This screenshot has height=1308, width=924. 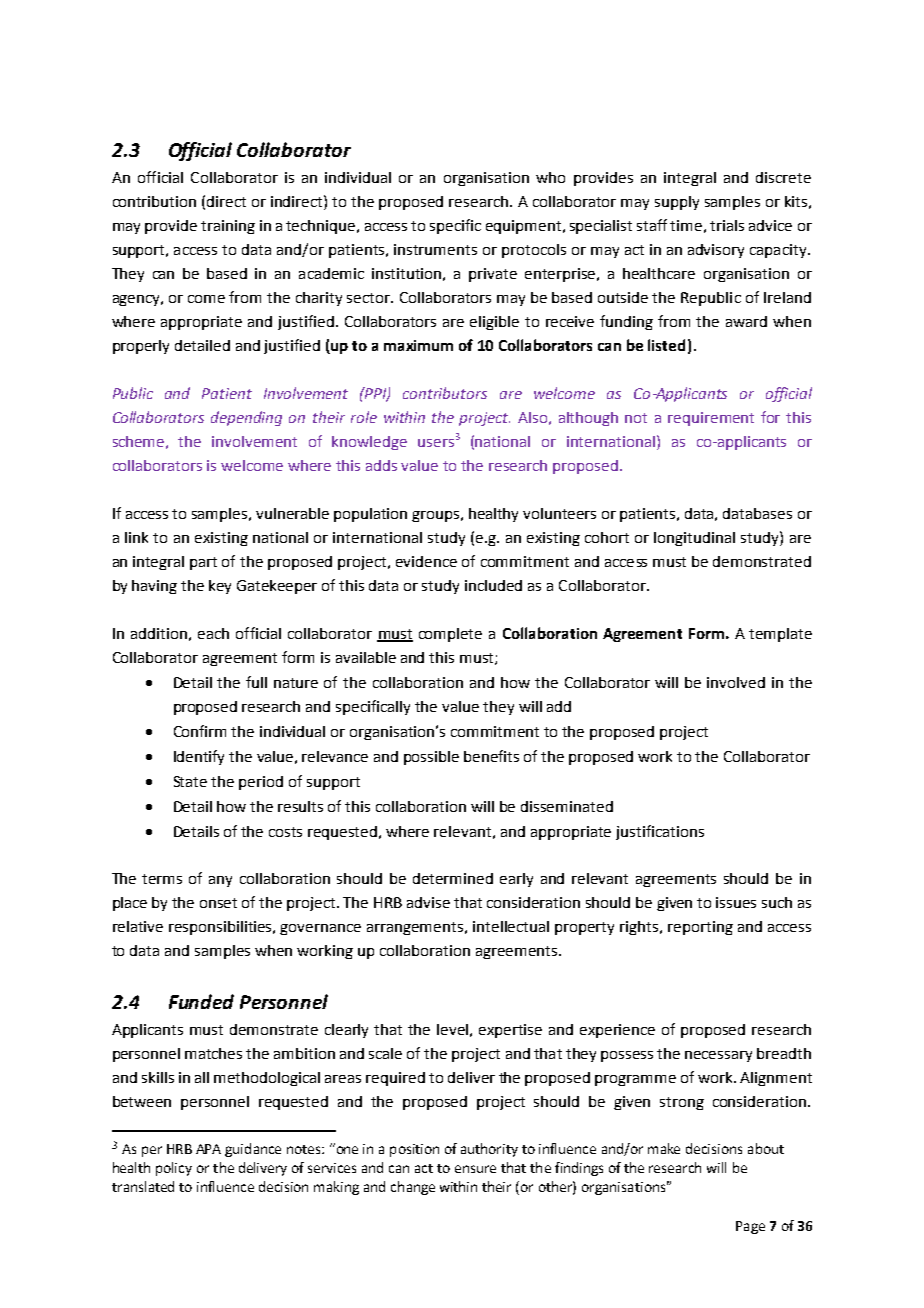 What do you see at coordinates (228, 227) in the screenshot?
I see `training` at bounding box center [228, 227].
